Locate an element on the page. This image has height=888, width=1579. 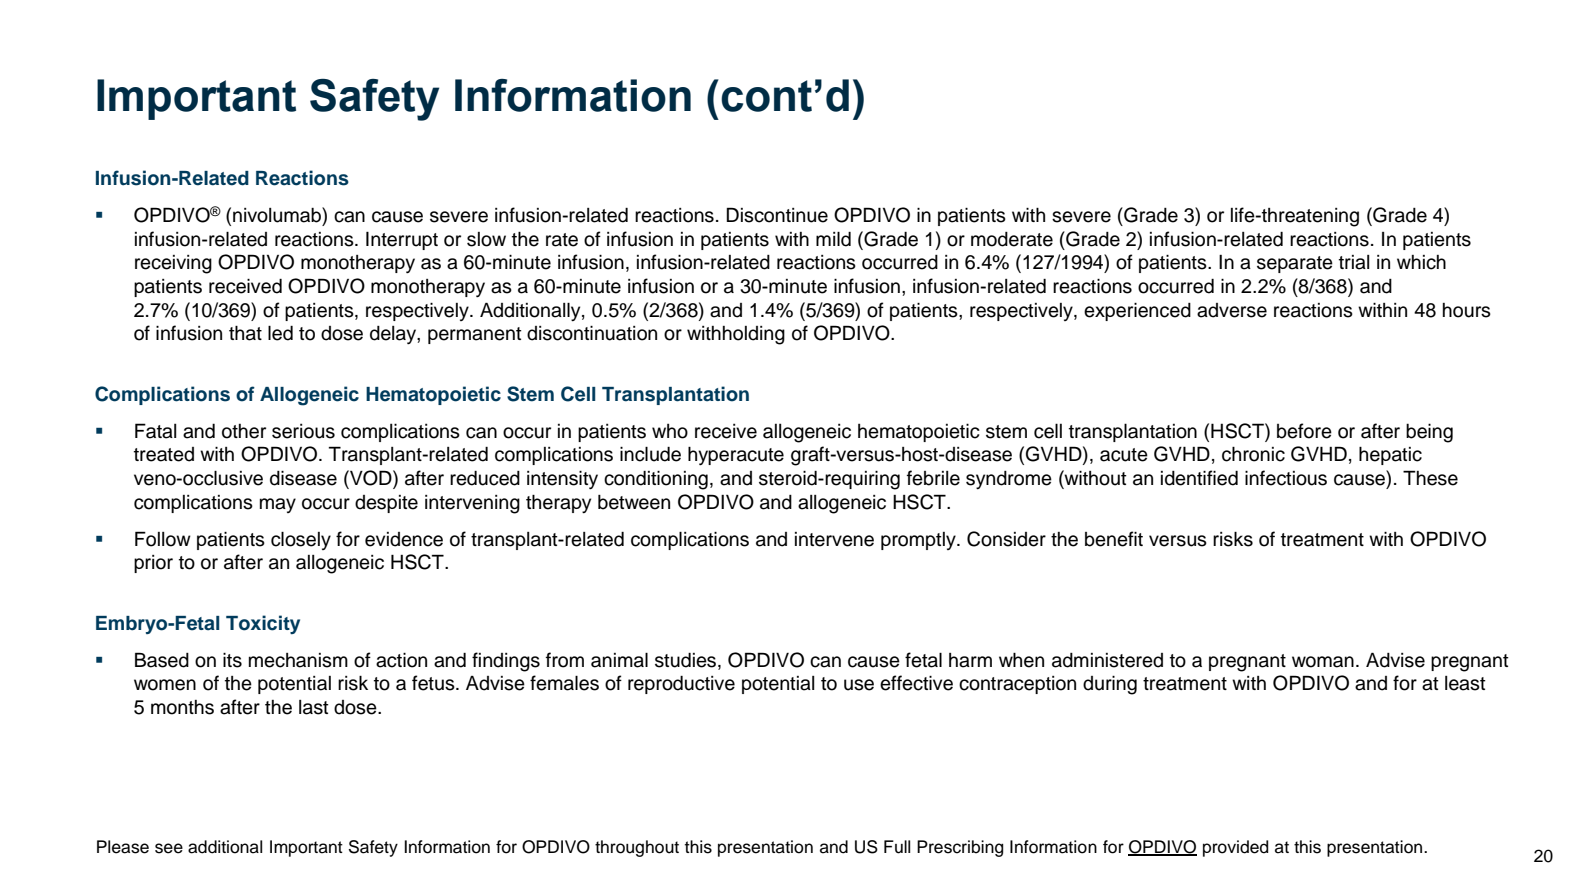
studies is located at coordinates (687, 660).
